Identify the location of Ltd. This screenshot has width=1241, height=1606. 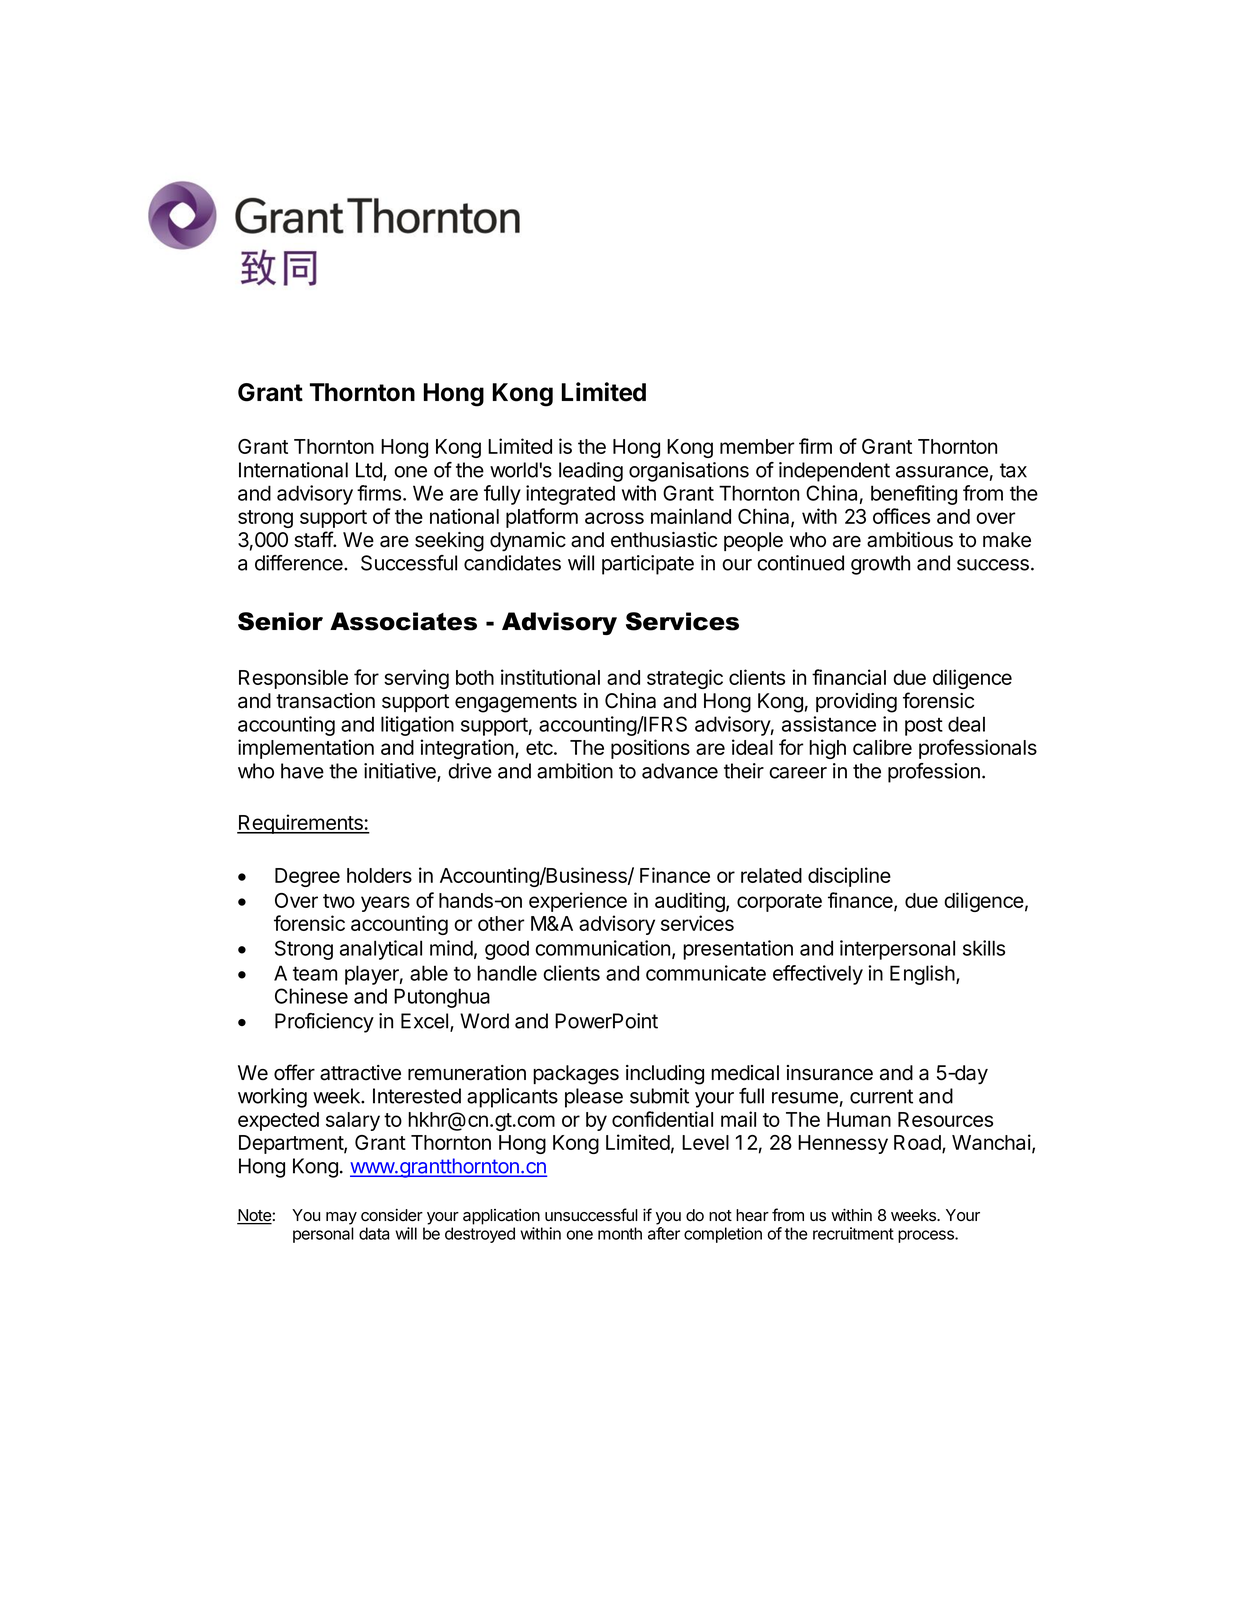
(370, 471).
